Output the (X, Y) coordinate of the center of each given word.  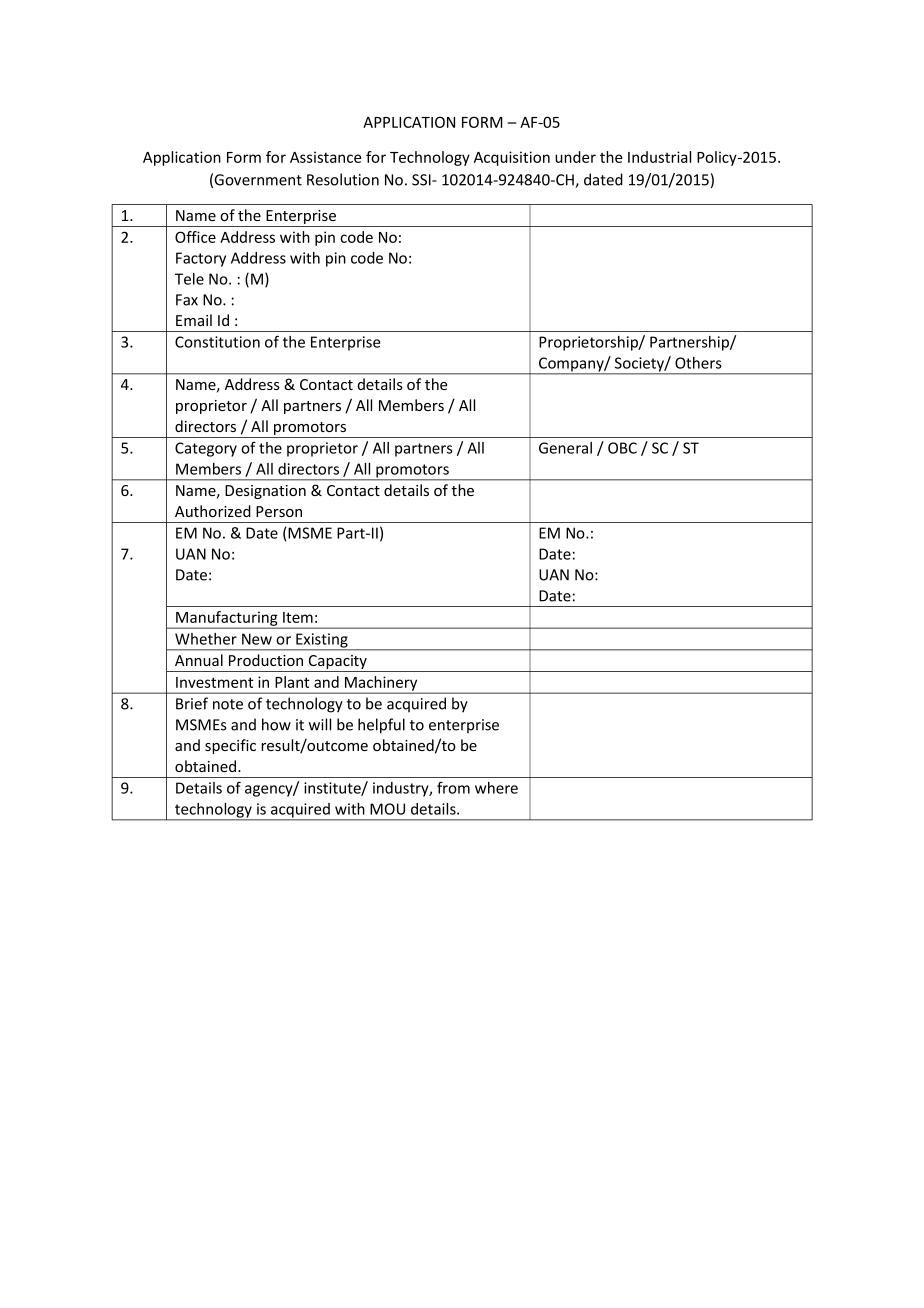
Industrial (659, 157)
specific (230, 746)
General (565, 448)
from (453, 788)
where (496, 788)
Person (279, 511)
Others (698, 363)
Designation (265, 492)
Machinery (381, 684)
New (257, 639)
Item (298, 617)
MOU (387, 809)
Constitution (217, 342)
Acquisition (512, 158)
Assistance (325, 157)
